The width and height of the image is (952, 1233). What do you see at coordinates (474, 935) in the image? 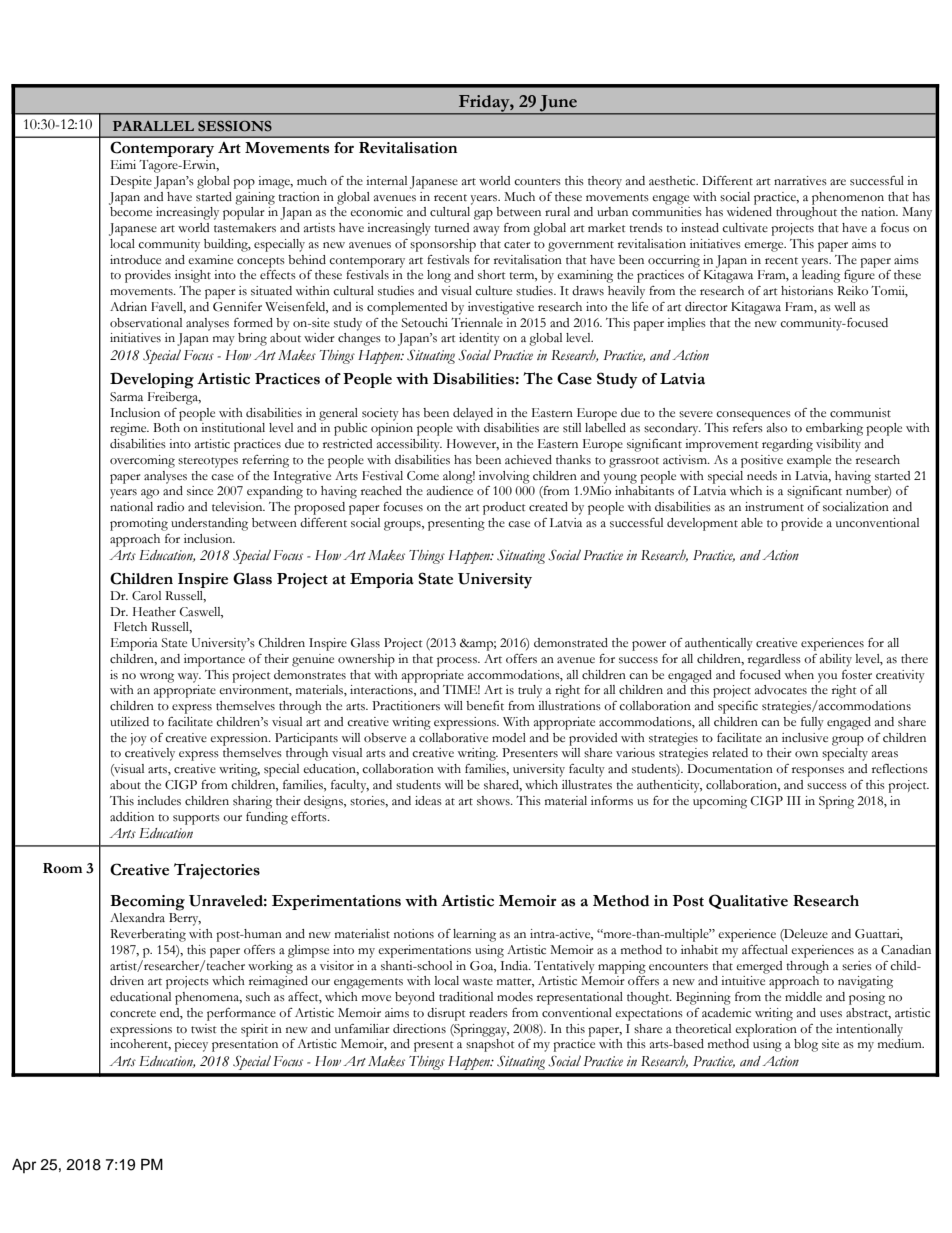
I see `learning` at bounding box center [474, 935].
